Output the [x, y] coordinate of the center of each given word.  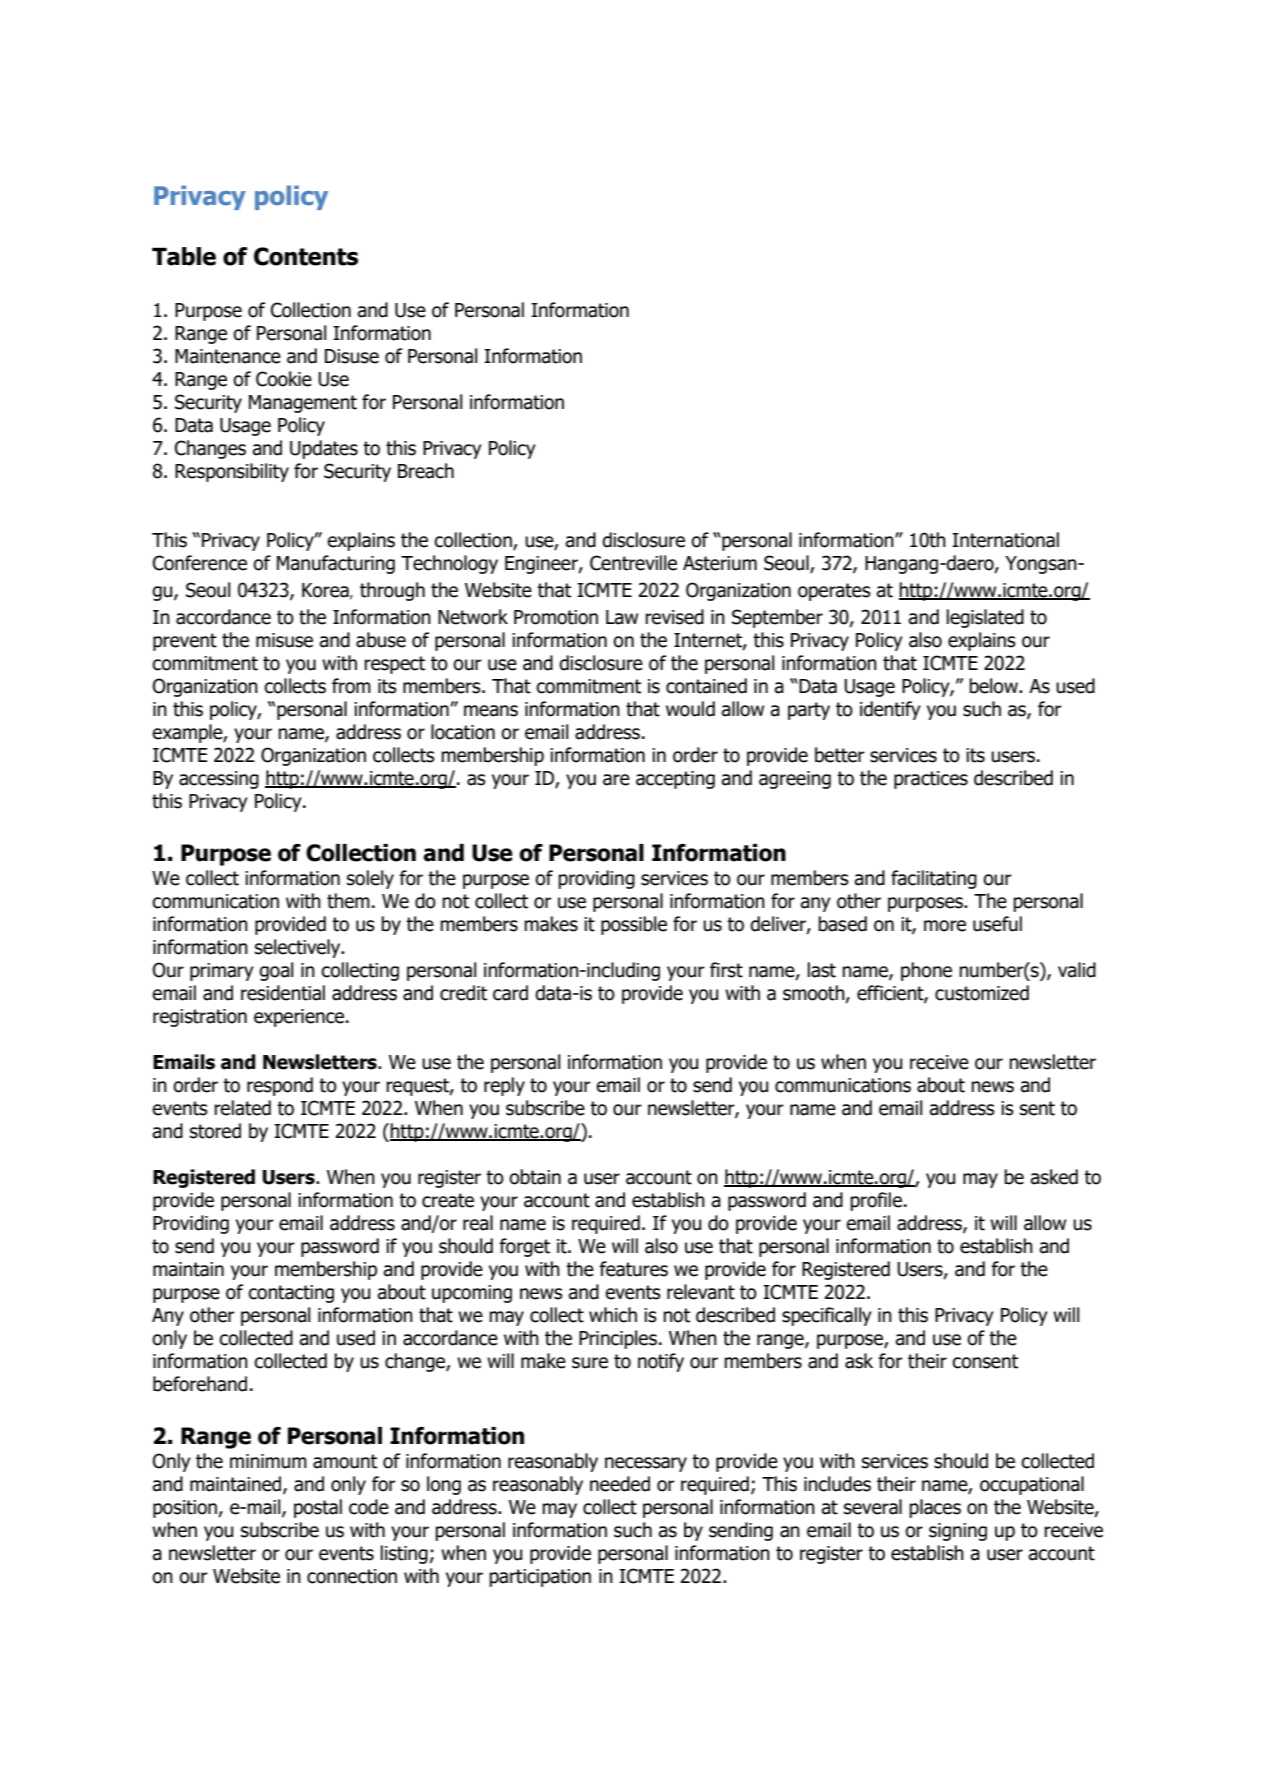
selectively [299, 948]
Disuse [352, 356]
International [1005, 540]
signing [958, 1532]
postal [318, 1508]
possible [634, 925]
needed [620, 1484]
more [945, 926]
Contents [306, 256]
